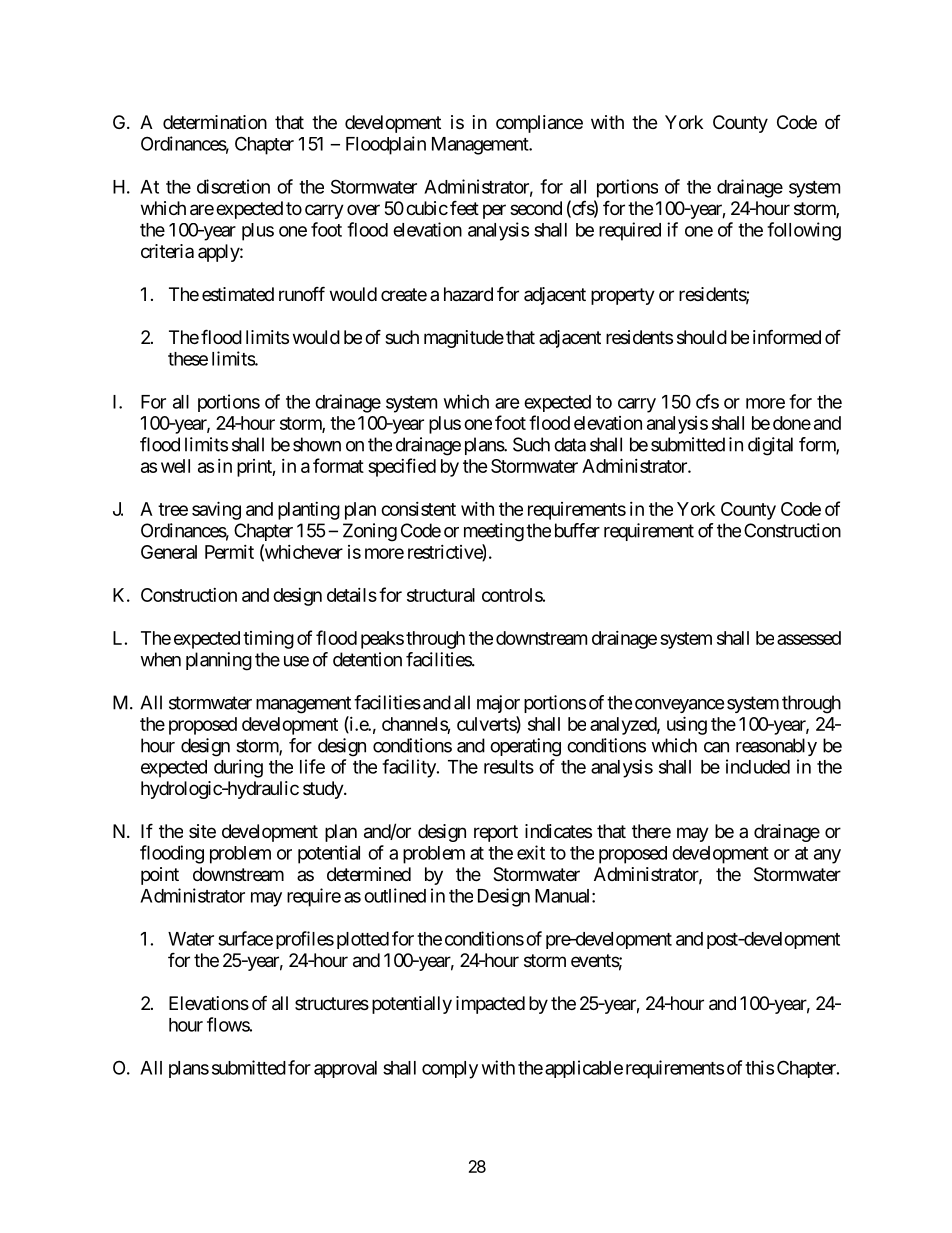 This page has height=1233, width=952. Describe the element at coordinates (160, 659) in the page. I see `when` at that location.
